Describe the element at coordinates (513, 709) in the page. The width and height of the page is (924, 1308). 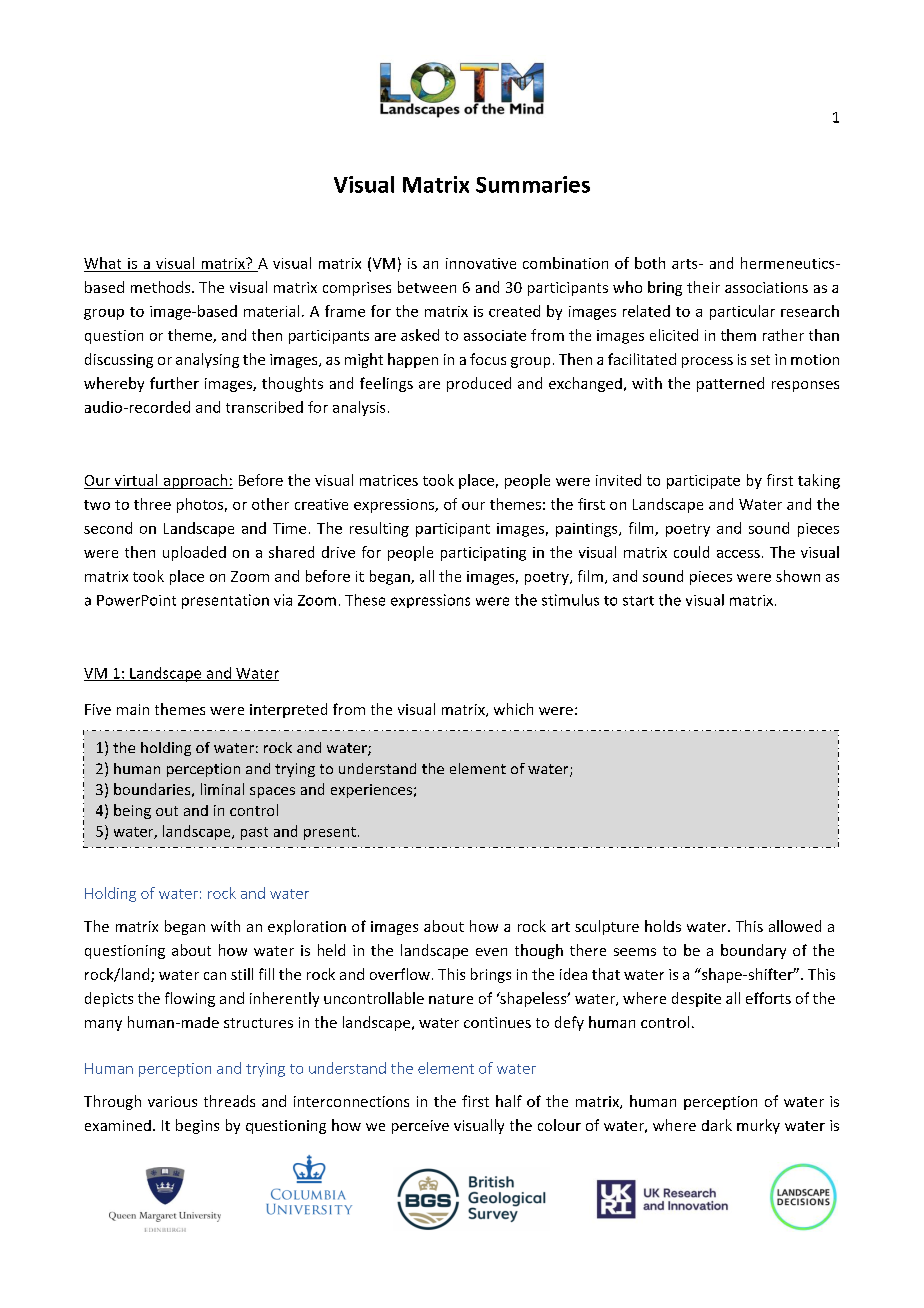
I see `which` at that location.
